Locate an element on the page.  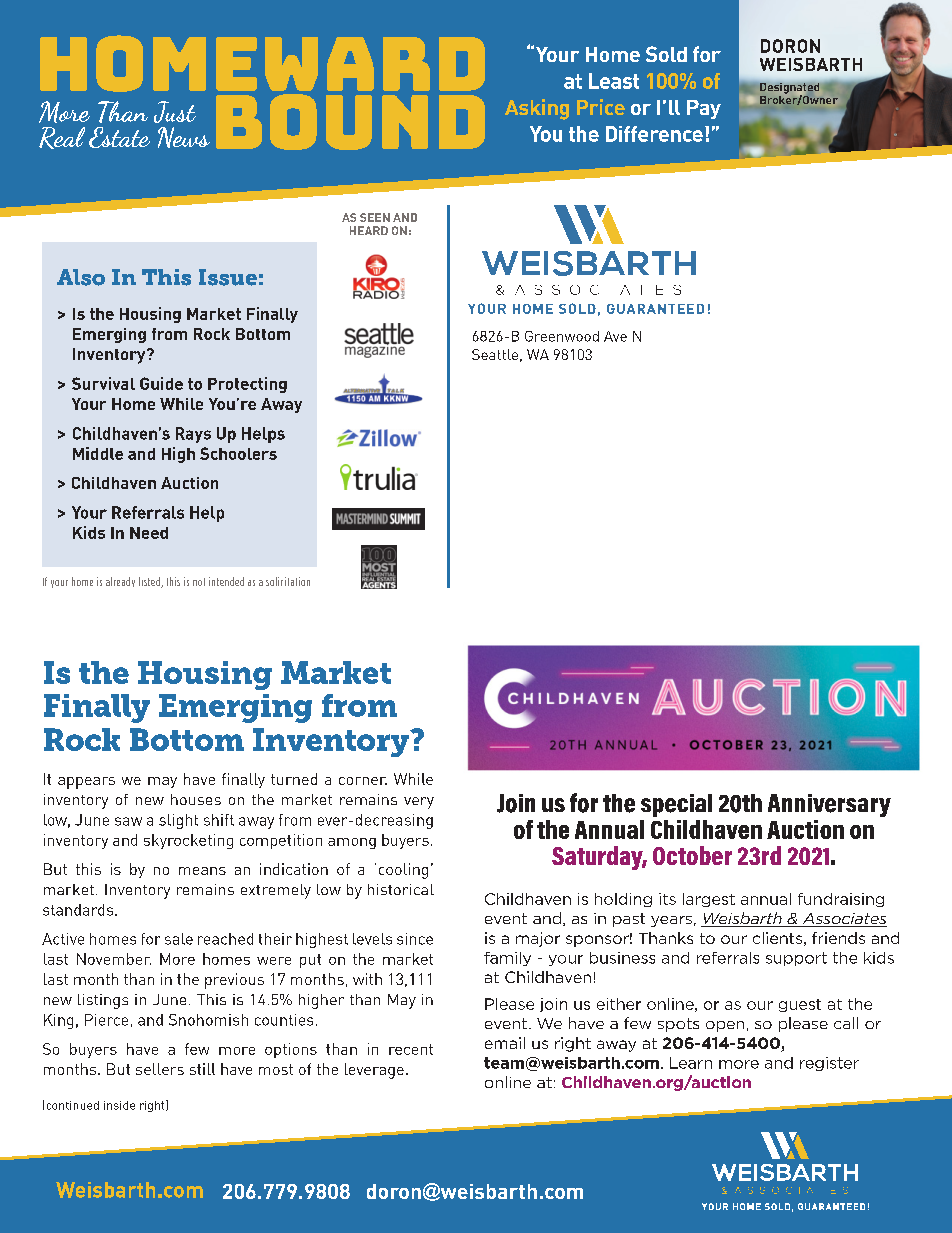
sellers is located at coordinates (160, 1069).
